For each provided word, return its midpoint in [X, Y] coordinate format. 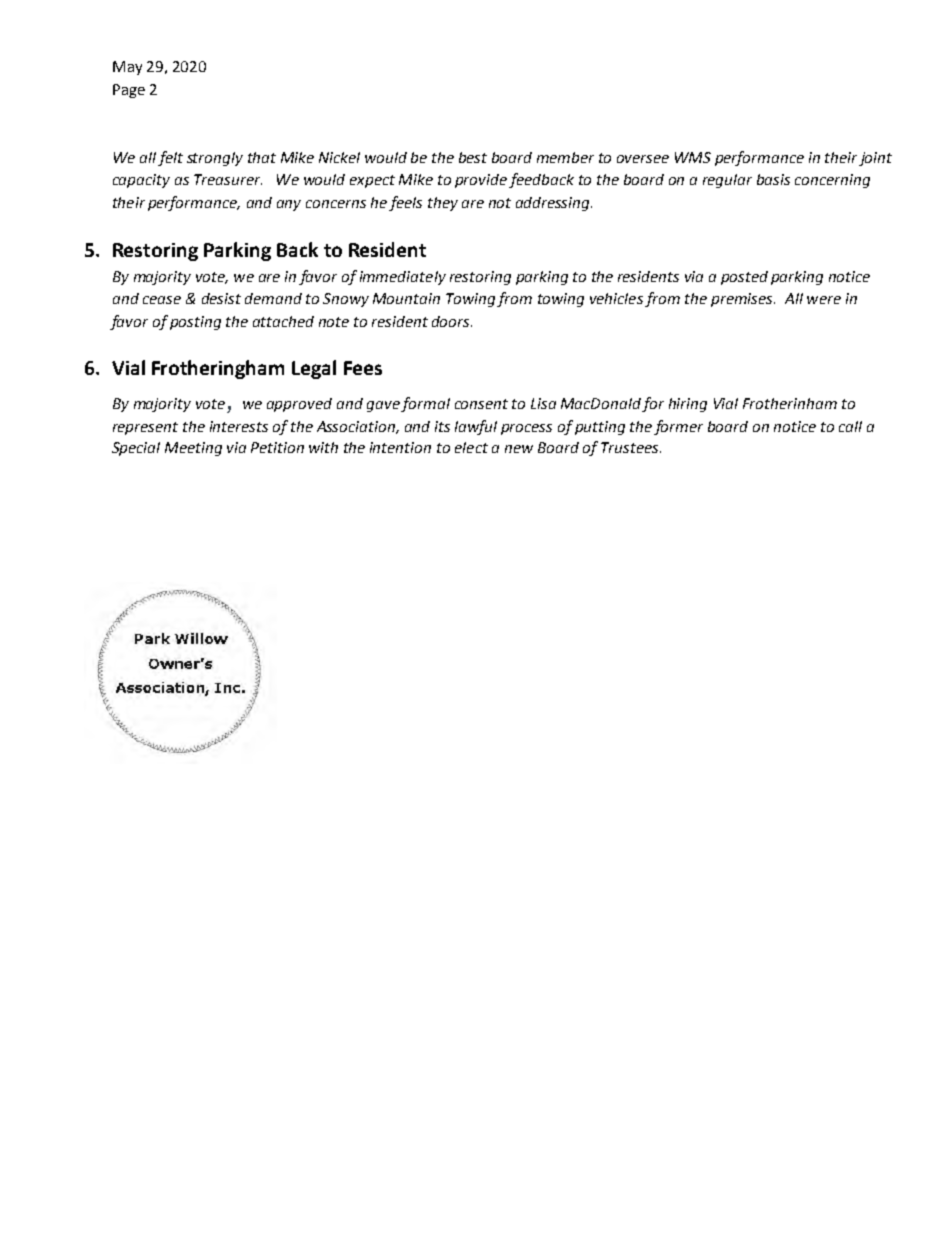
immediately [403, 278]
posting [195, 323]
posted [744, 278]
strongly [215, 159]
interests [239, 426]
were [824, 300]
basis [773, 179]
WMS [693, 157]
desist [221, 298]
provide [481, 181]
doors [452, 321]
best [473, 157]
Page [129, 91]
